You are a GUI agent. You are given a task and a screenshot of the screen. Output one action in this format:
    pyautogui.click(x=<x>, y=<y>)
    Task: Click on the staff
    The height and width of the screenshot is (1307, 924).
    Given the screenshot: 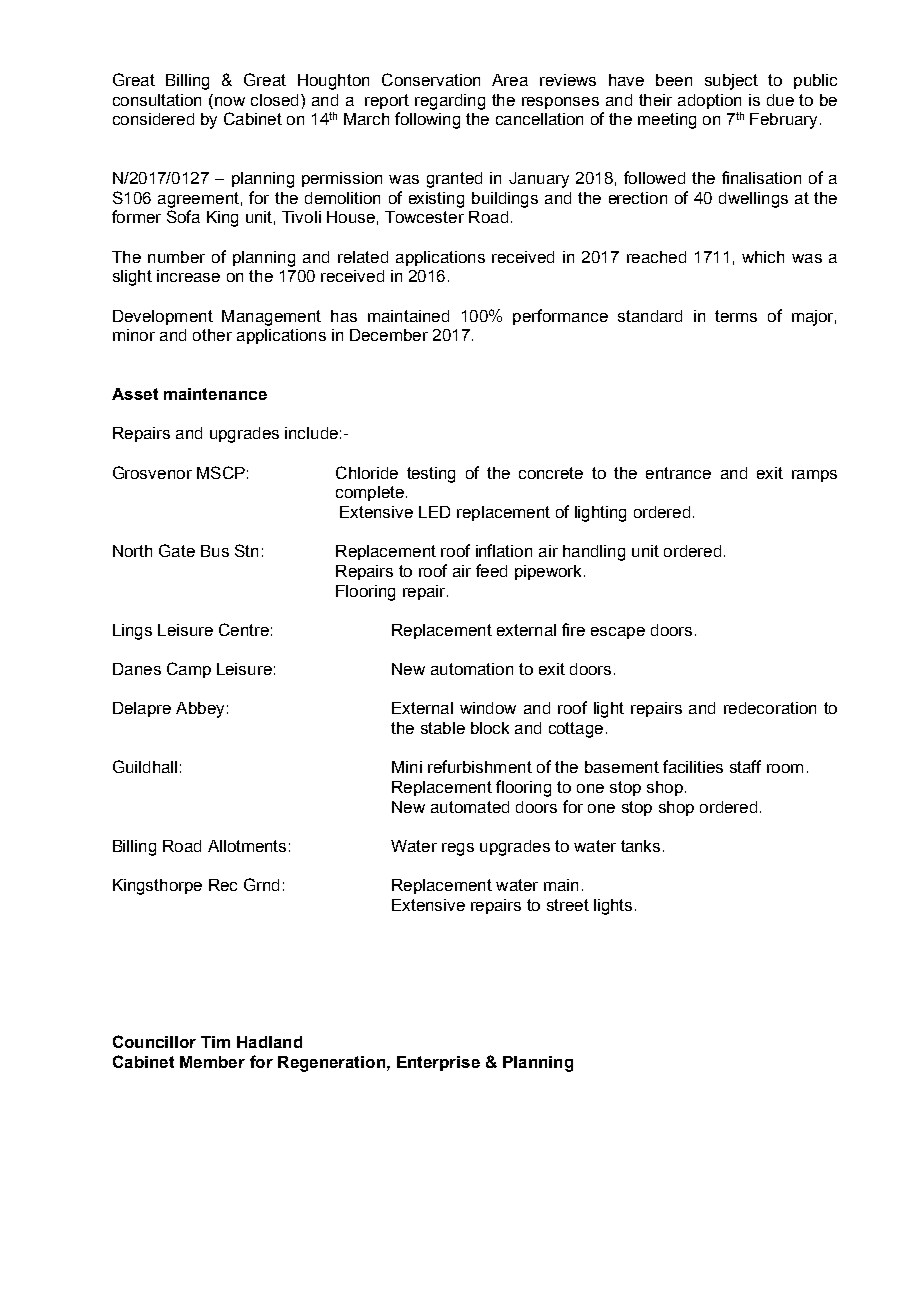 What is the action you would take?
    pyautogui.click(x=745, y=766)
